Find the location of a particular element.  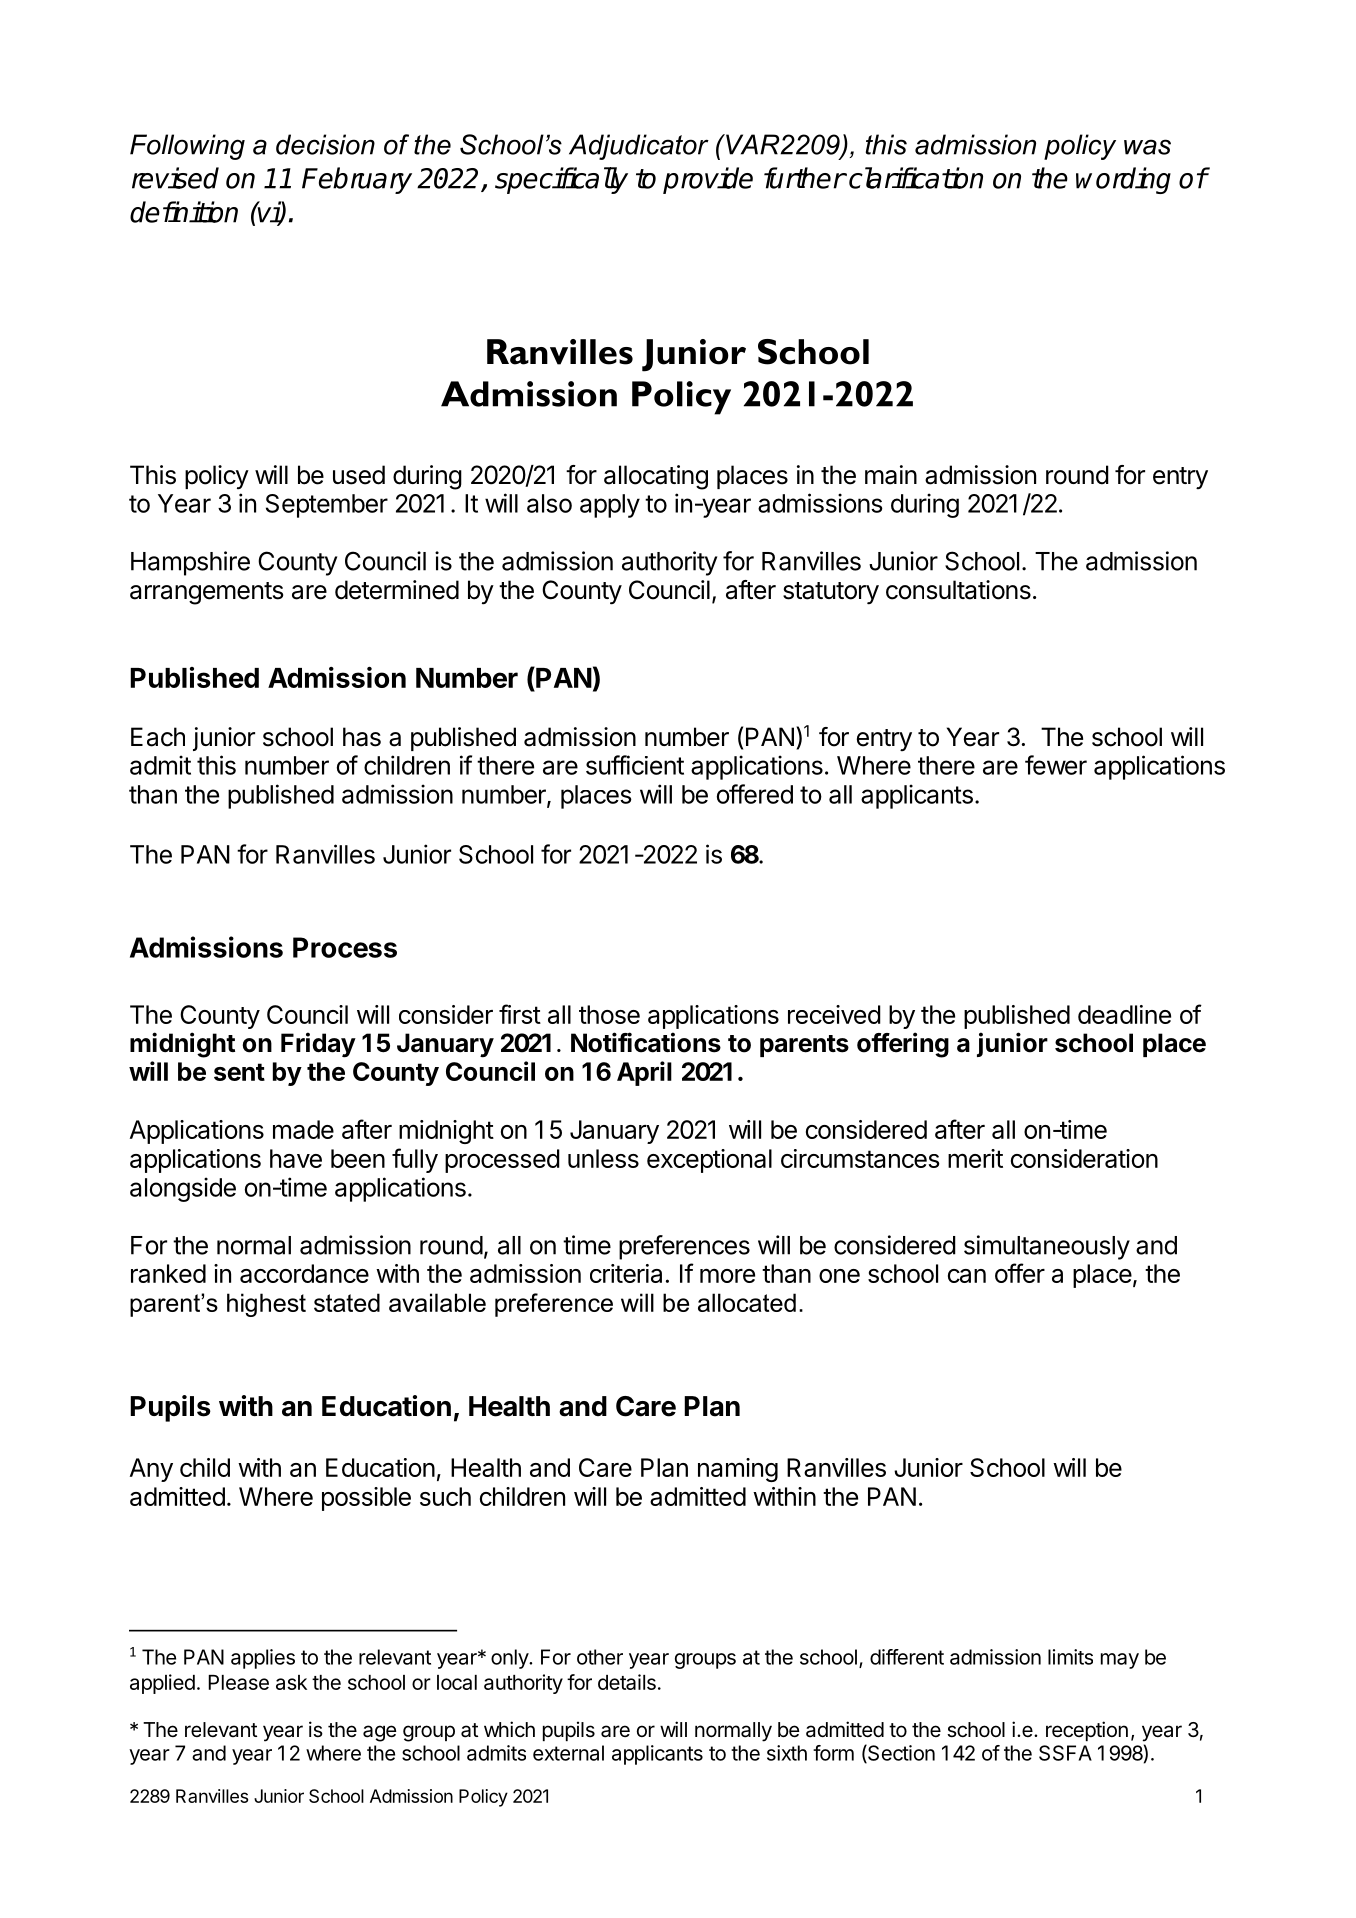

Adjudicator is located at coordinates (639, 147).
